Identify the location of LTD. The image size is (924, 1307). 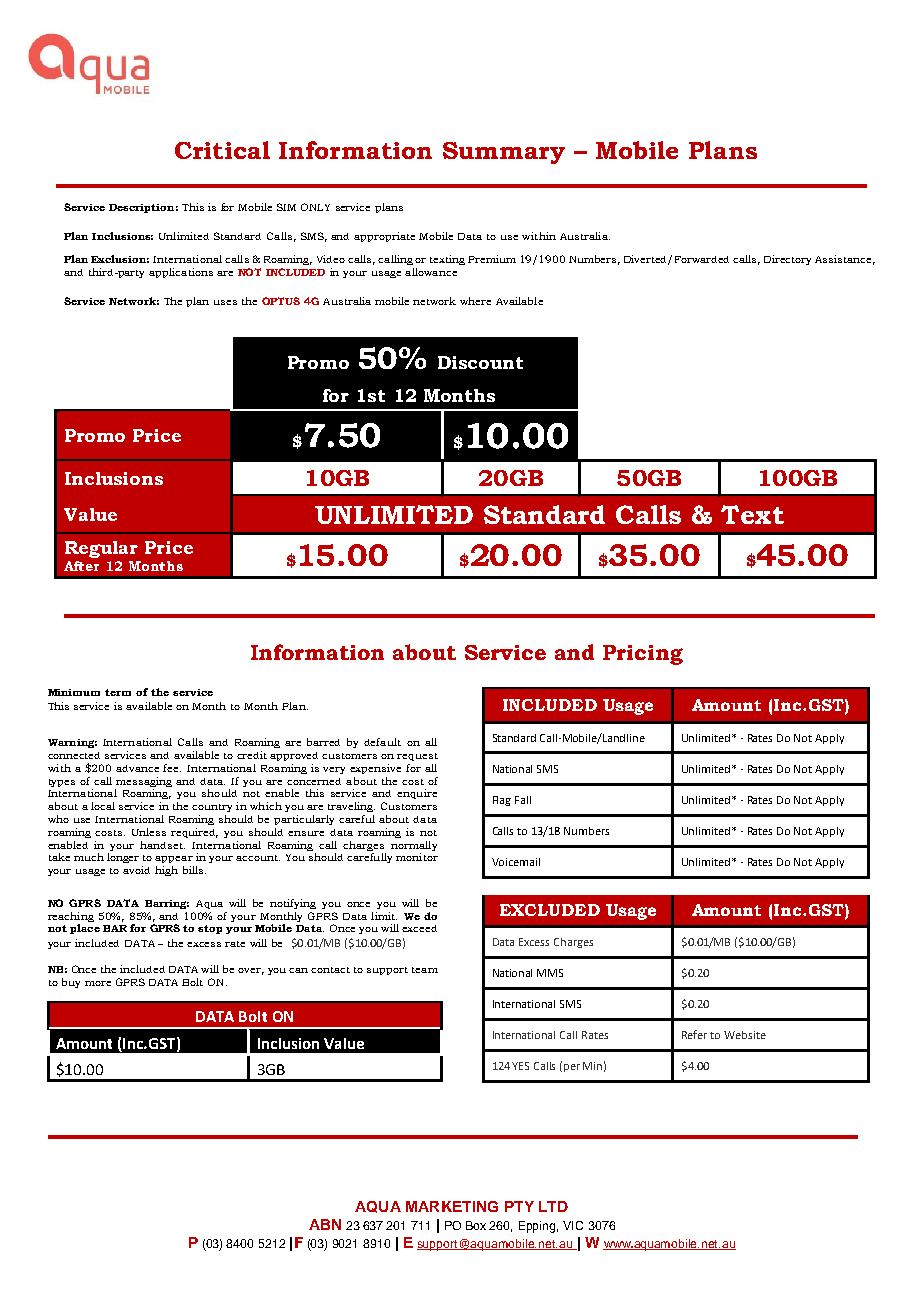
(553, 1206).
